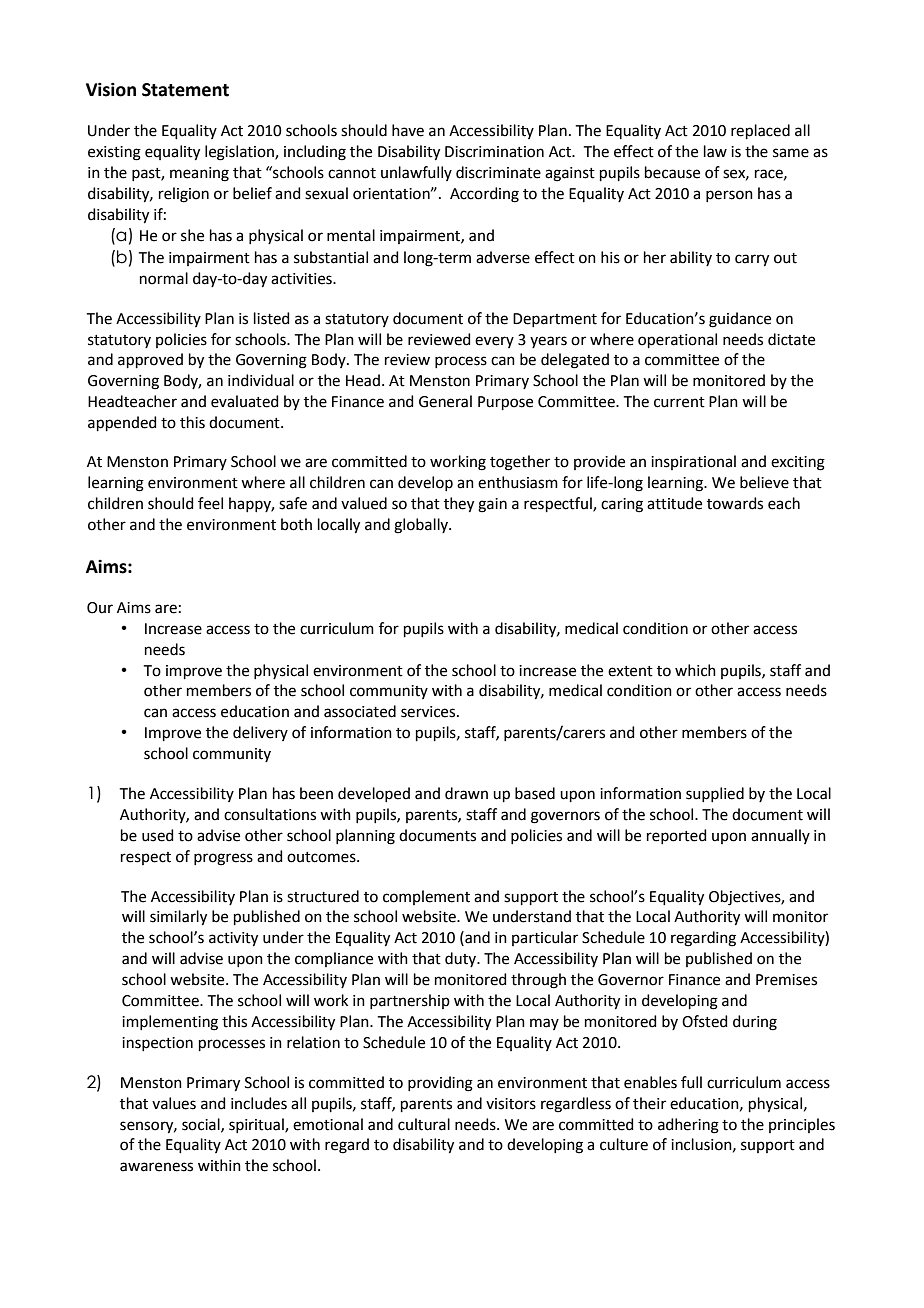  What do you see at coordinates (429, 712) in the image?
I see `services` at bounding box center [429, 712].
